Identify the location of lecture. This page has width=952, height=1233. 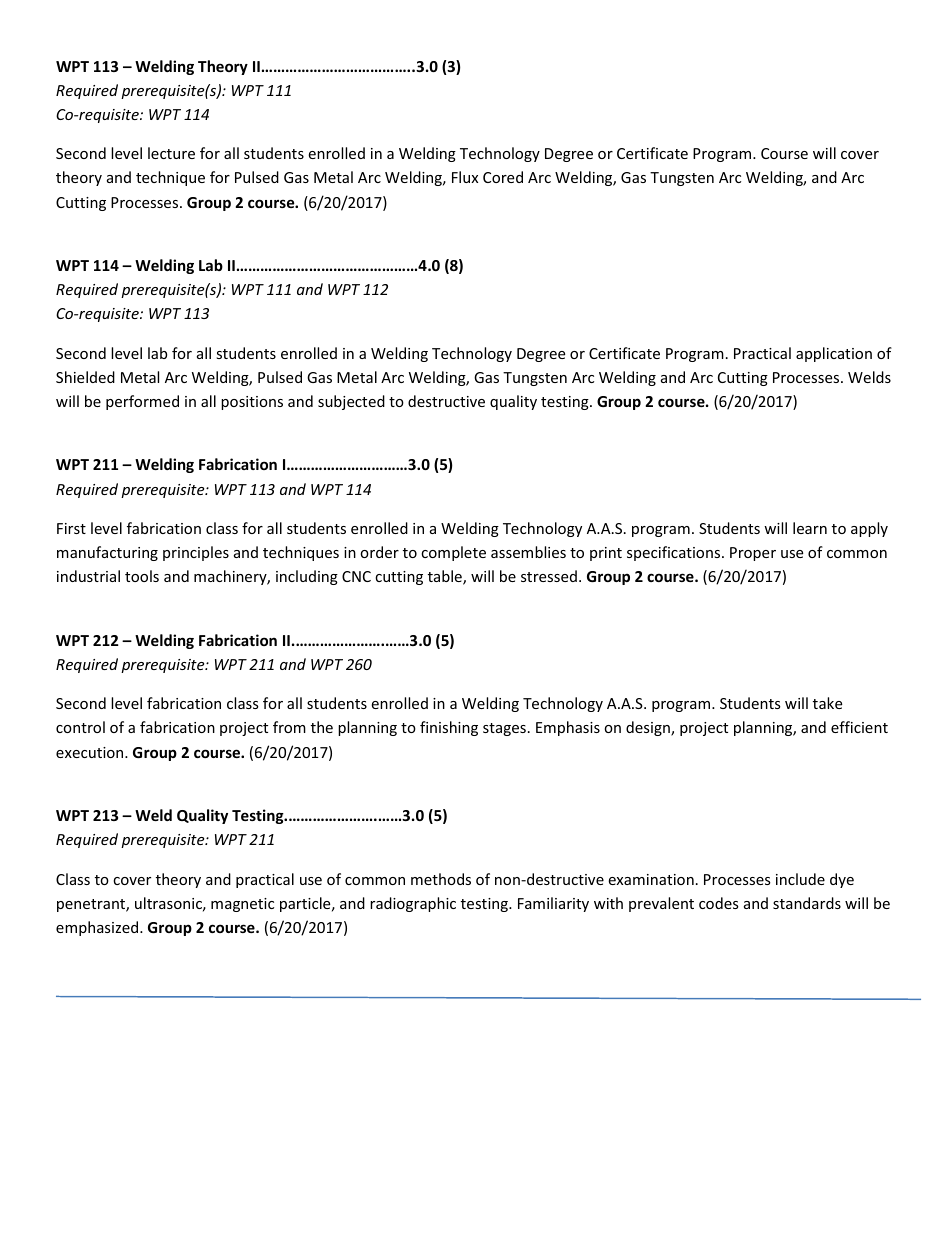
(171, 153).
